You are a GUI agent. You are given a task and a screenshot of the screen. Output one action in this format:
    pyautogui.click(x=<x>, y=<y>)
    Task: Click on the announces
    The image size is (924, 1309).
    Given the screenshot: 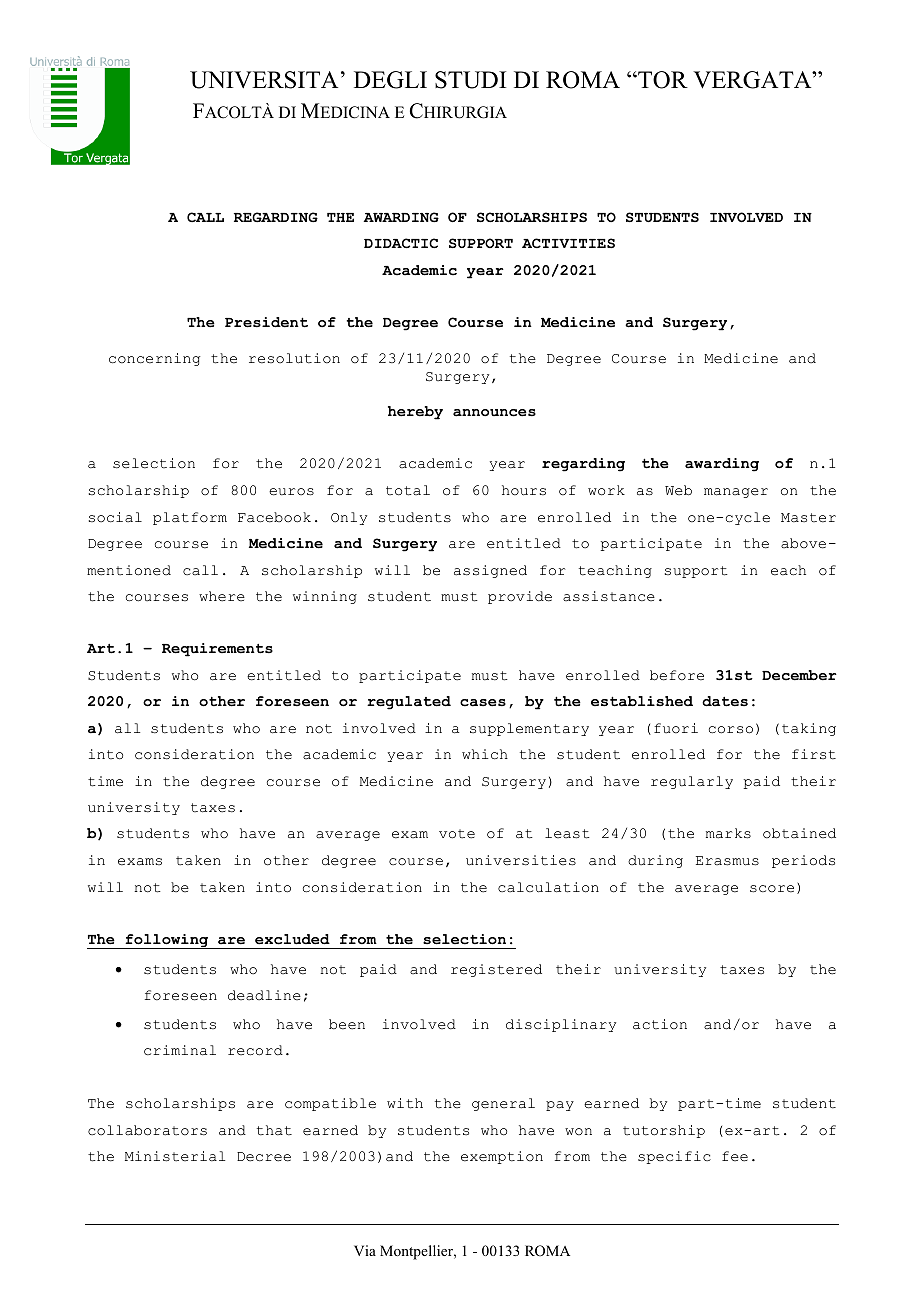 What is the action you would take?
    pyautogui.click(x=494, y=413)
